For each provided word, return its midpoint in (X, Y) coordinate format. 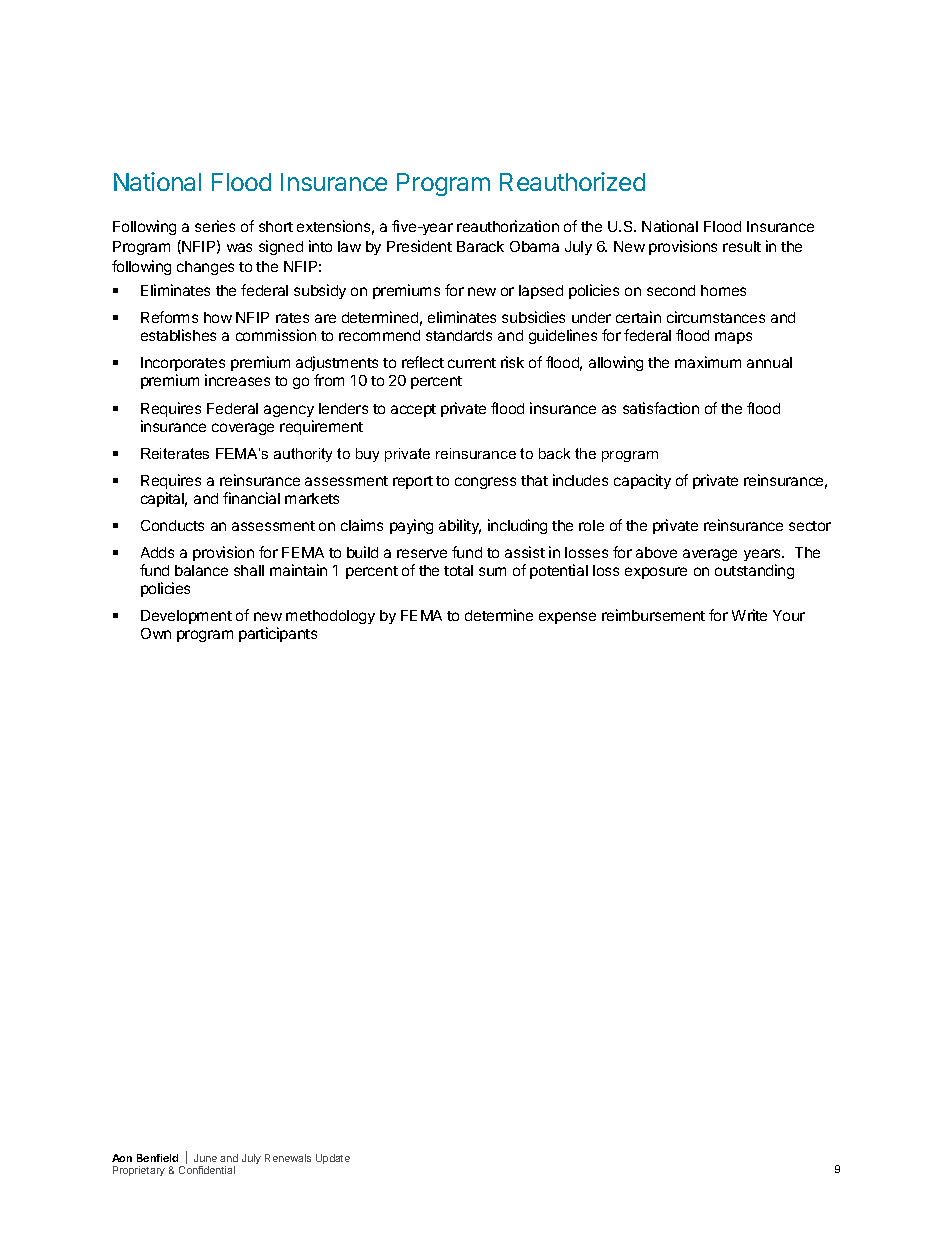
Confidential (207, 1170)
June (205, 1158)
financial (251, 498)
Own (156, 633)
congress (485, 483)
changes (205, 268)
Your (789, 615)
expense (567, 618)
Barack (480, 246)
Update (333, 1159)
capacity (642, 481)
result (742, 246)
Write (749, 615)
